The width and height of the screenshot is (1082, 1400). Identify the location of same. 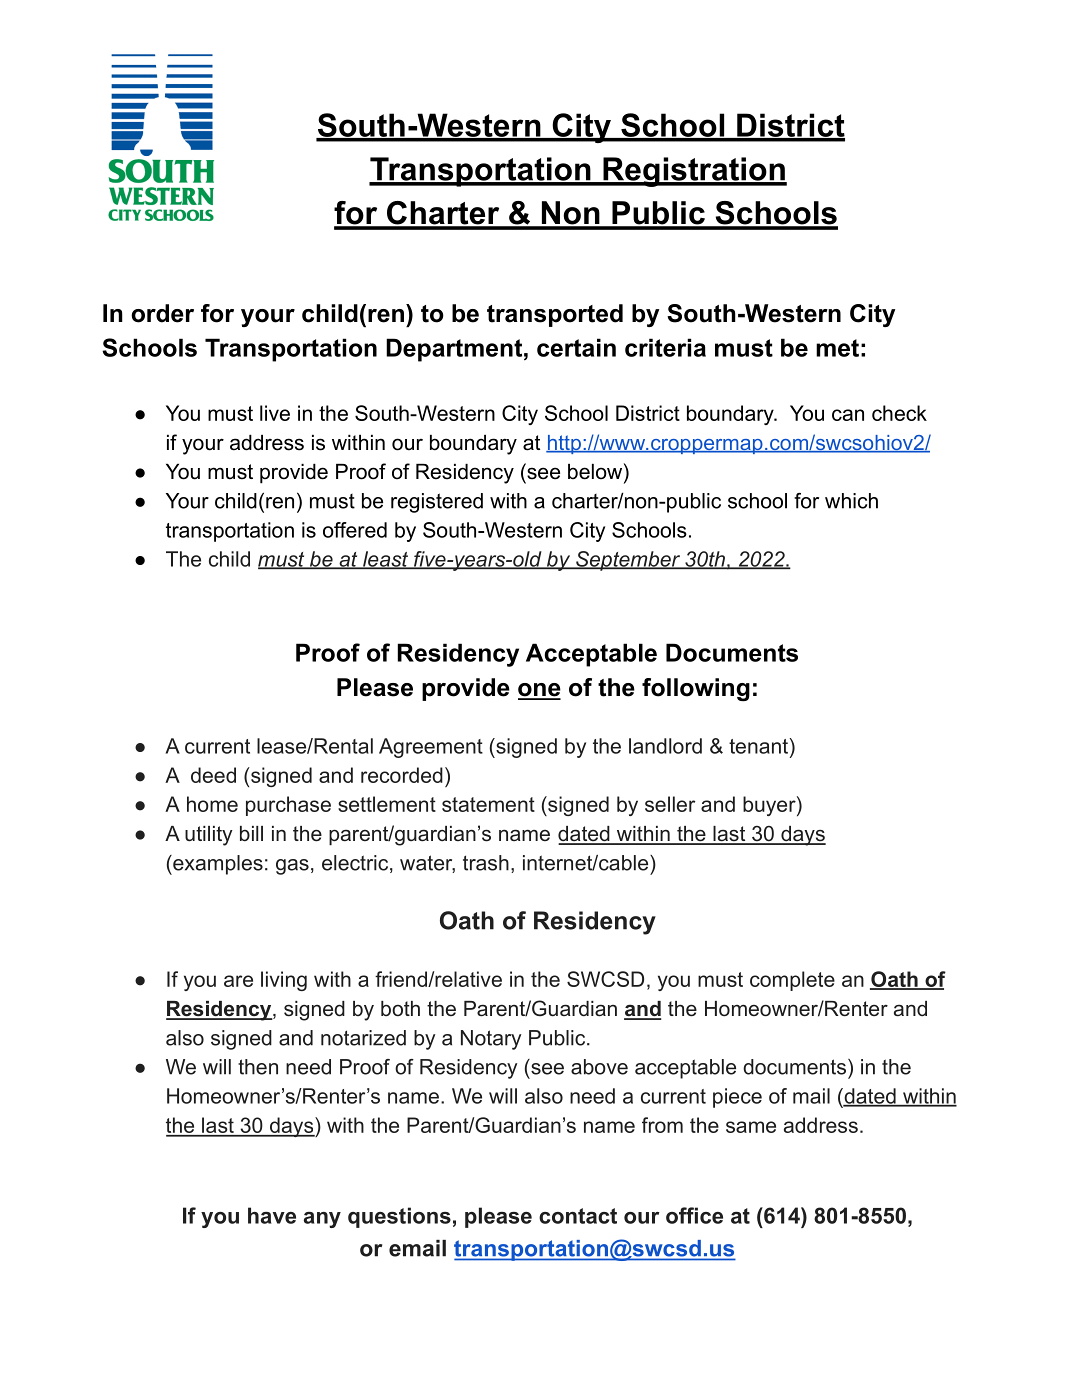
(751, 1127).
